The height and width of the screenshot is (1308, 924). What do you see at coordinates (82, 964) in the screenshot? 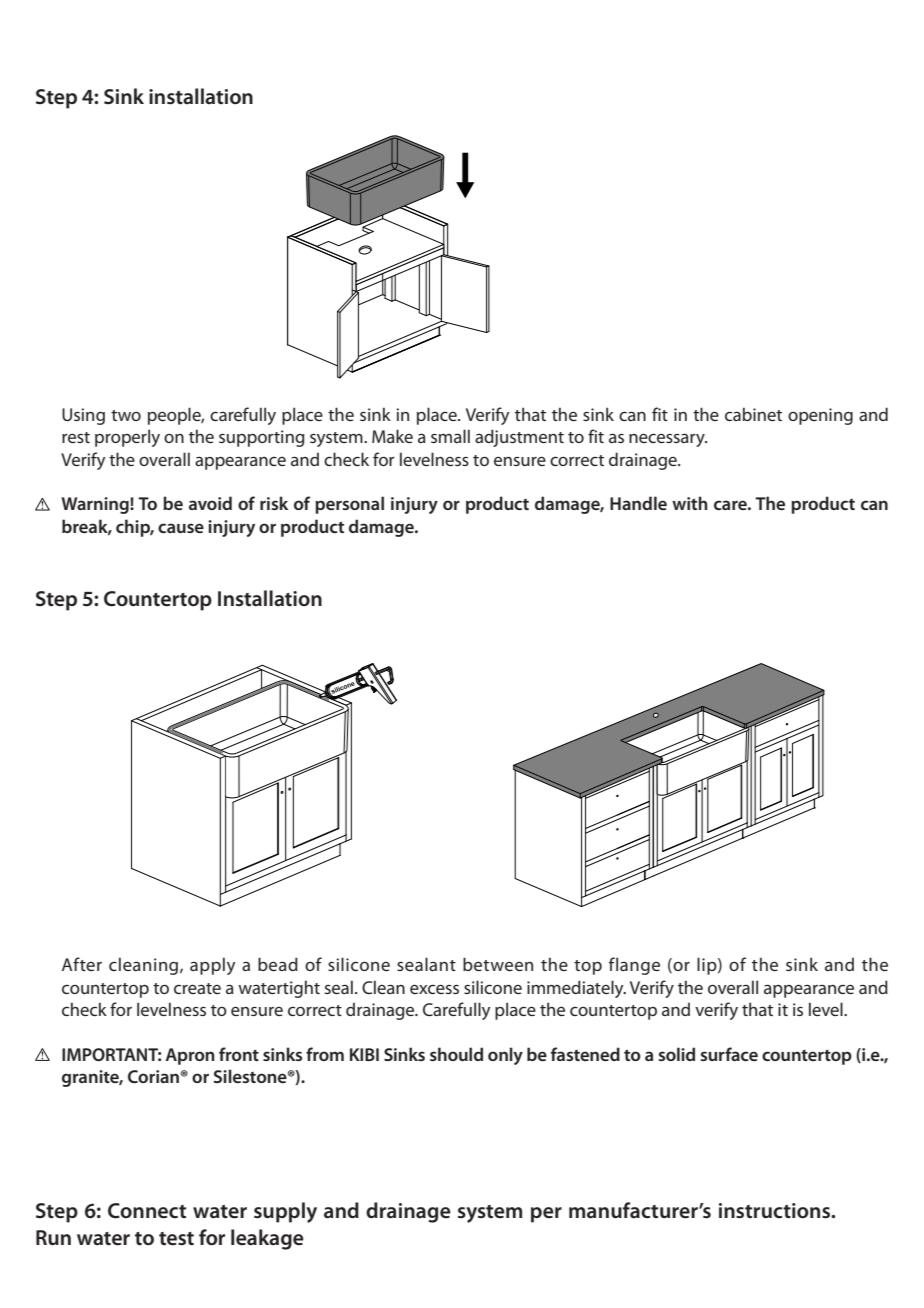
I see `After` at bounding box center [82, 964].
